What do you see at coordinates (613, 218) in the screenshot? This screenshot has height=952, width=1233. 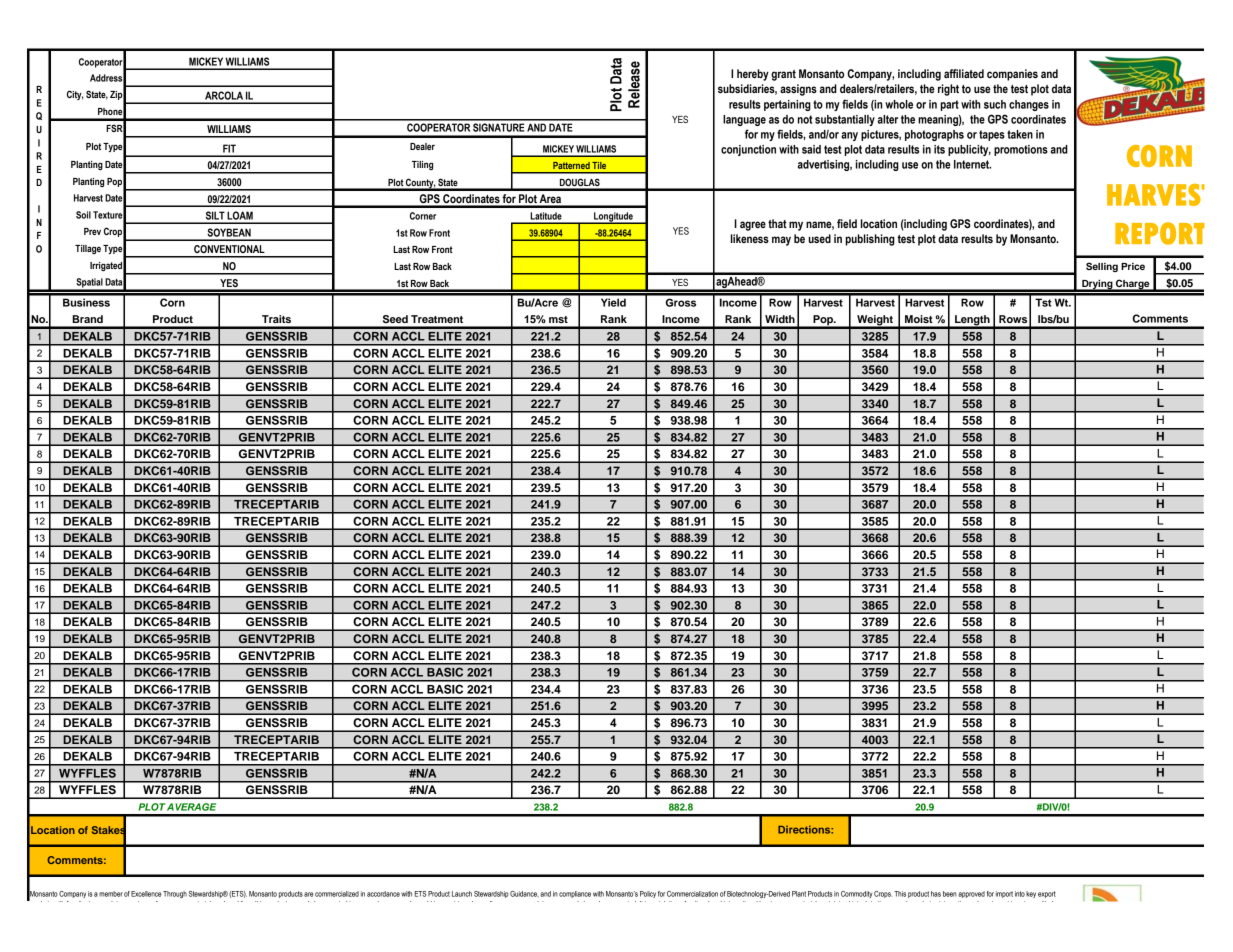 I see `Longitude` at bounding box center [613, 218].
